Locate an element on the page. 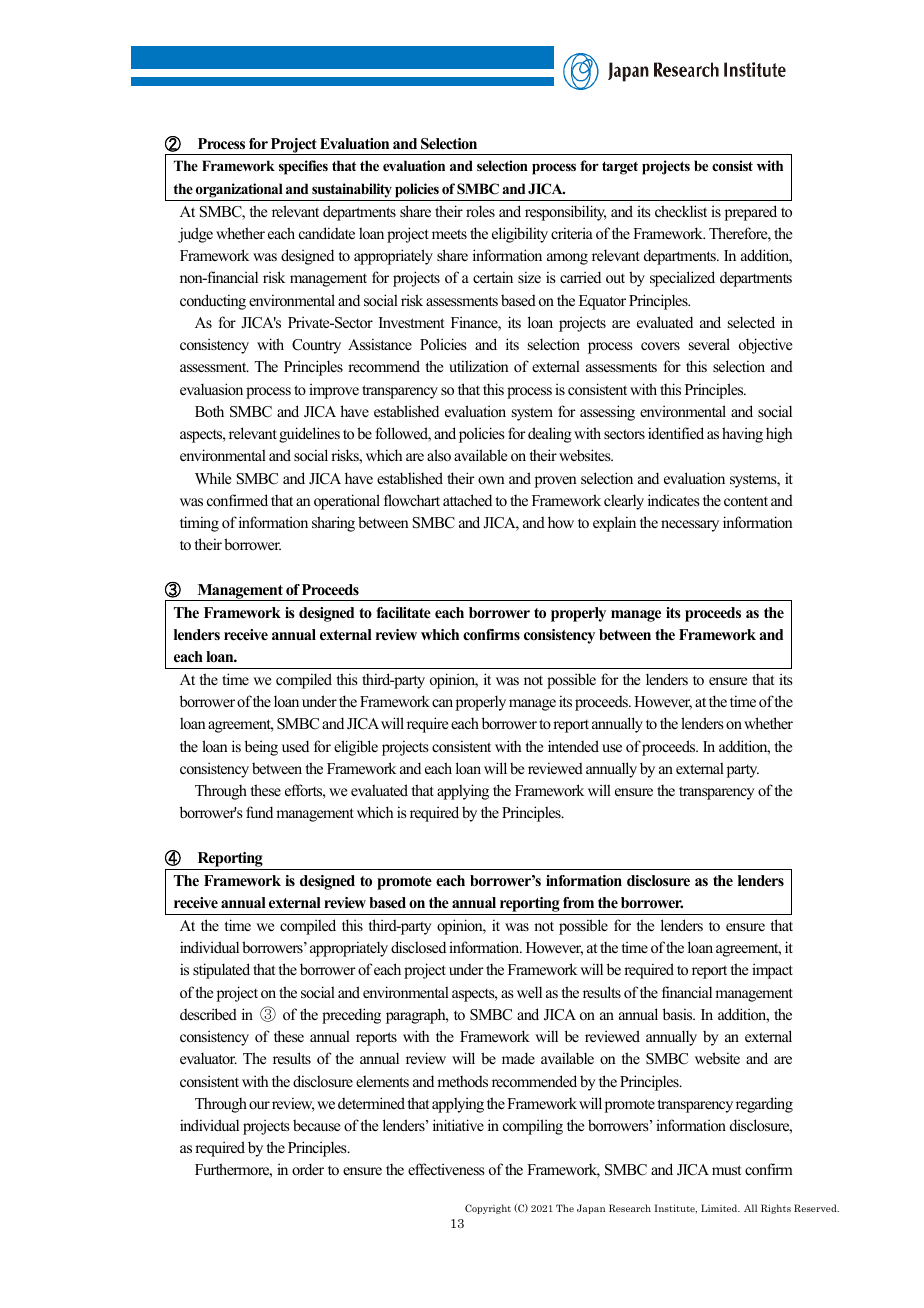  dealing is located at coordinates (550, 435).
